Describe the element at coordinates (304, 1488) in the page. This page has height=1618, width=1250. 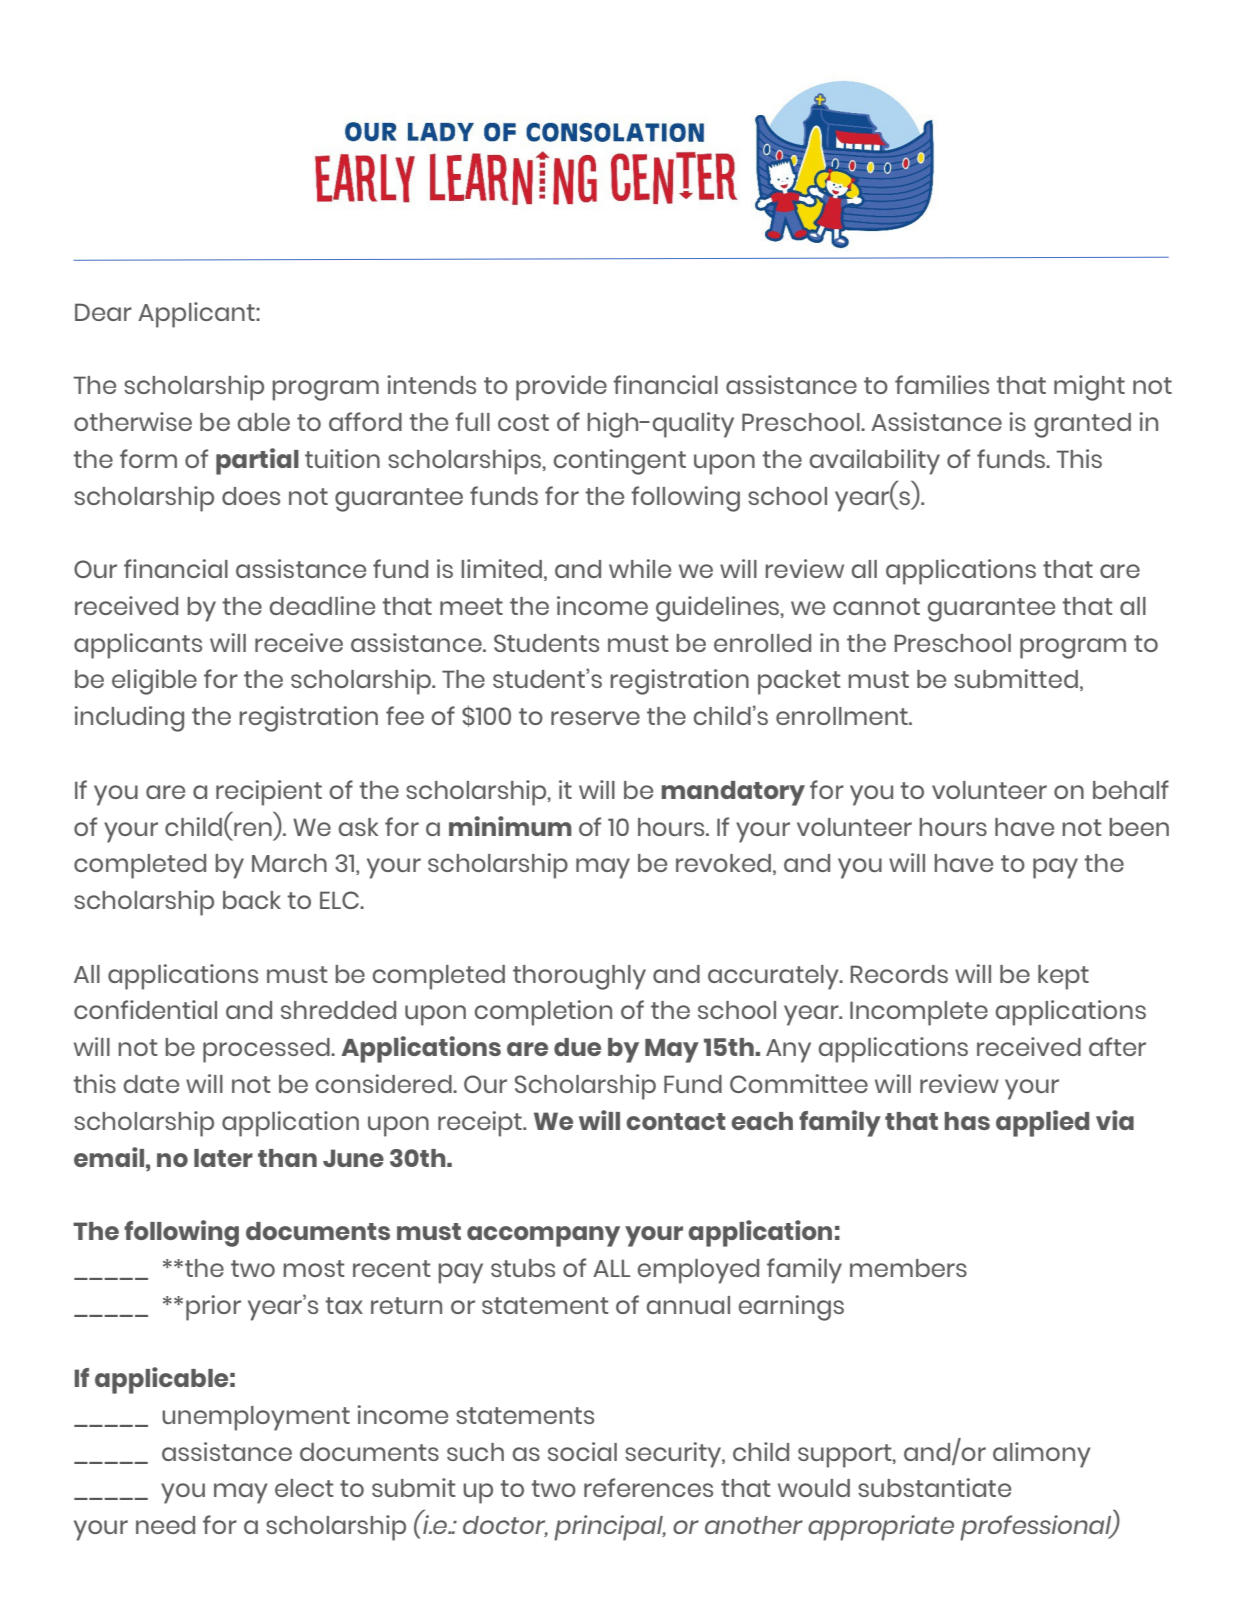
I see `elect` at that location.
